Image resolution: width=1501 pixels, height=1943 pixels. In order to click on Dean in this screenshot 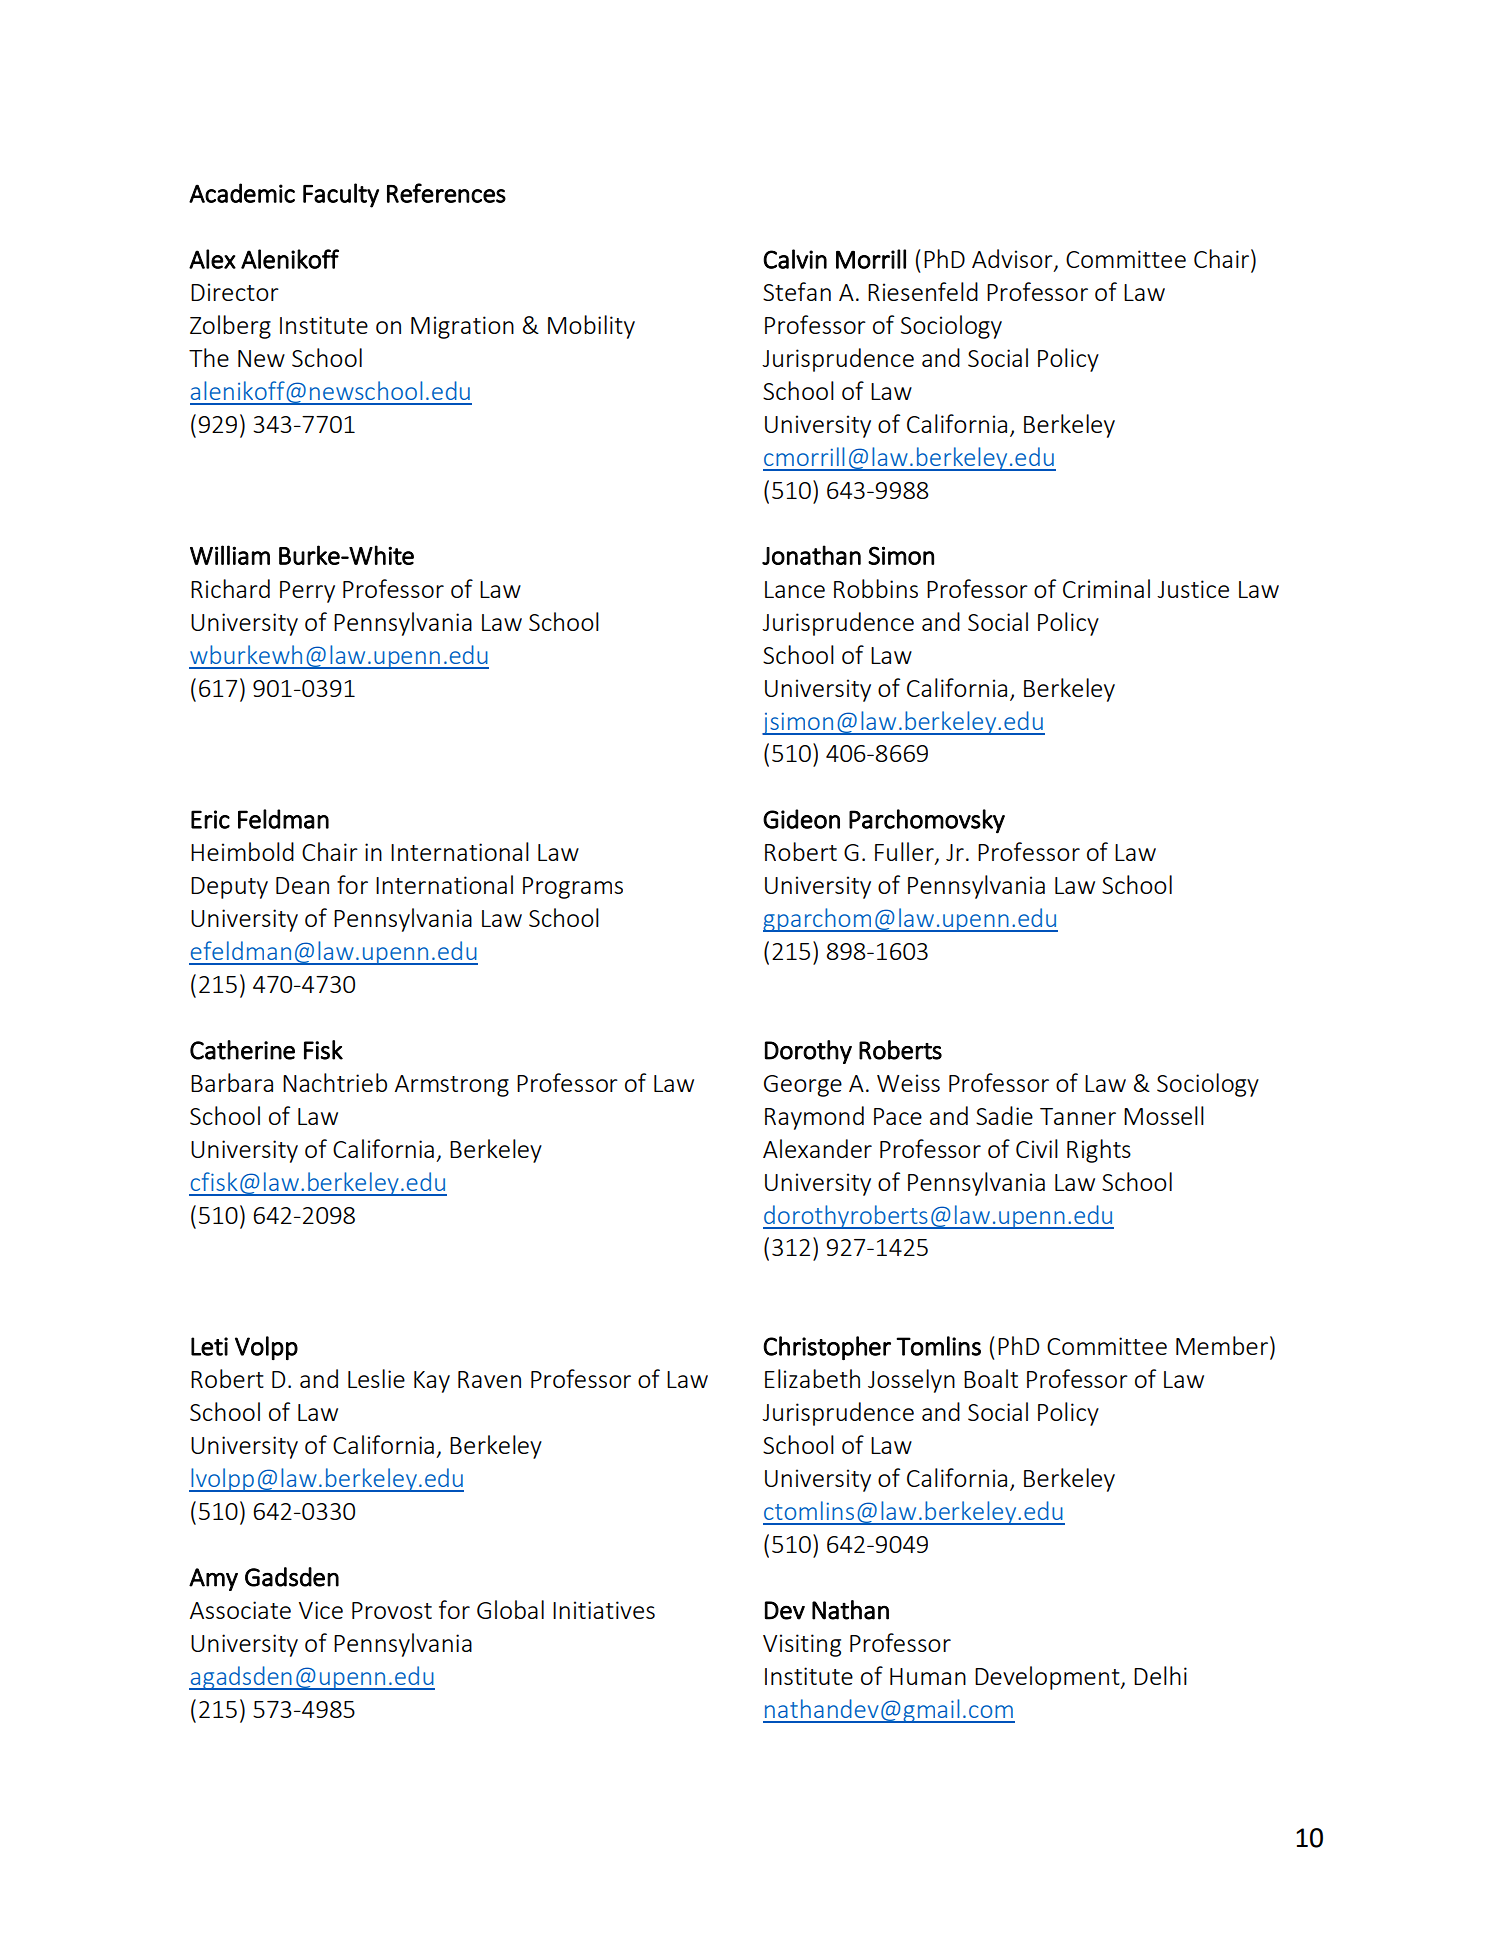, I will do `click(302, 885)`.
